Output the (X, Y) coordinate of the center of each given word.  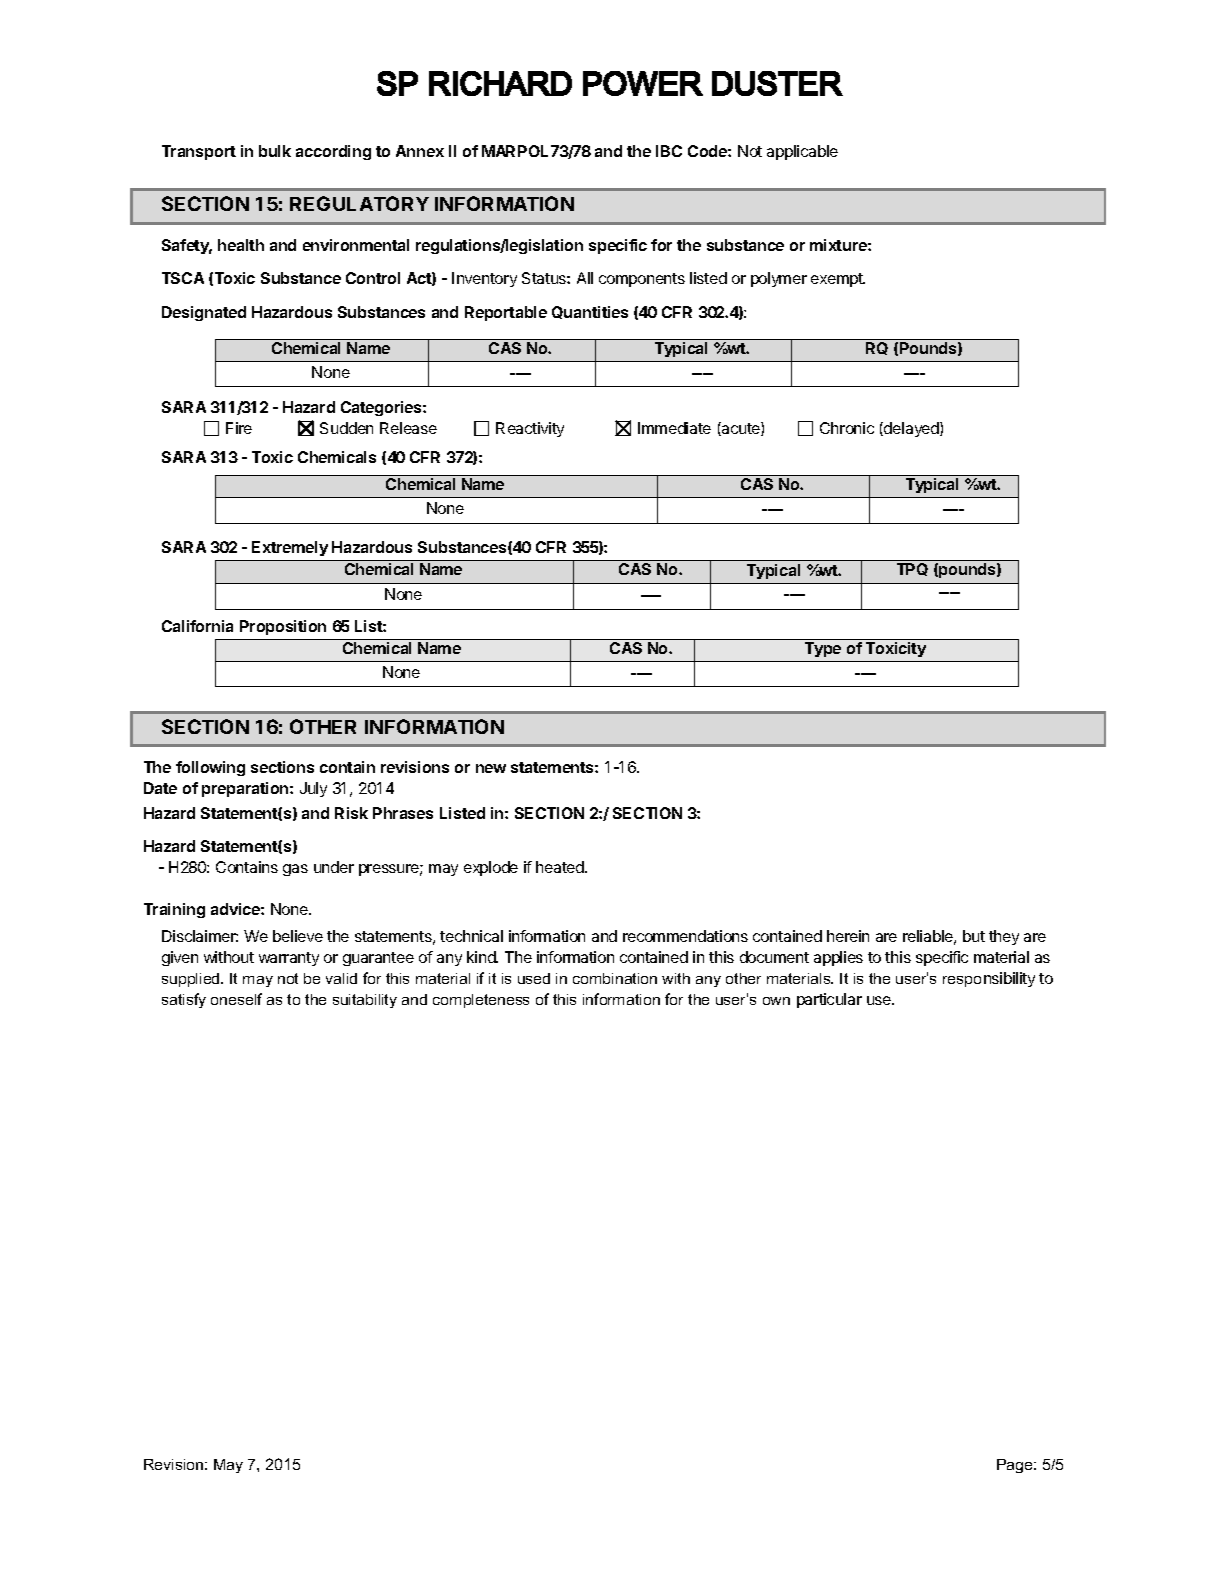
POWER (643, 83)
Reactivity (530, 429)
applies (838, 958)
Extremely (290, 548)
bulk (275, 151)
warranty (289, 959)
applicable (802, 152)
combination (615, 978)
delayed (911, 429)
